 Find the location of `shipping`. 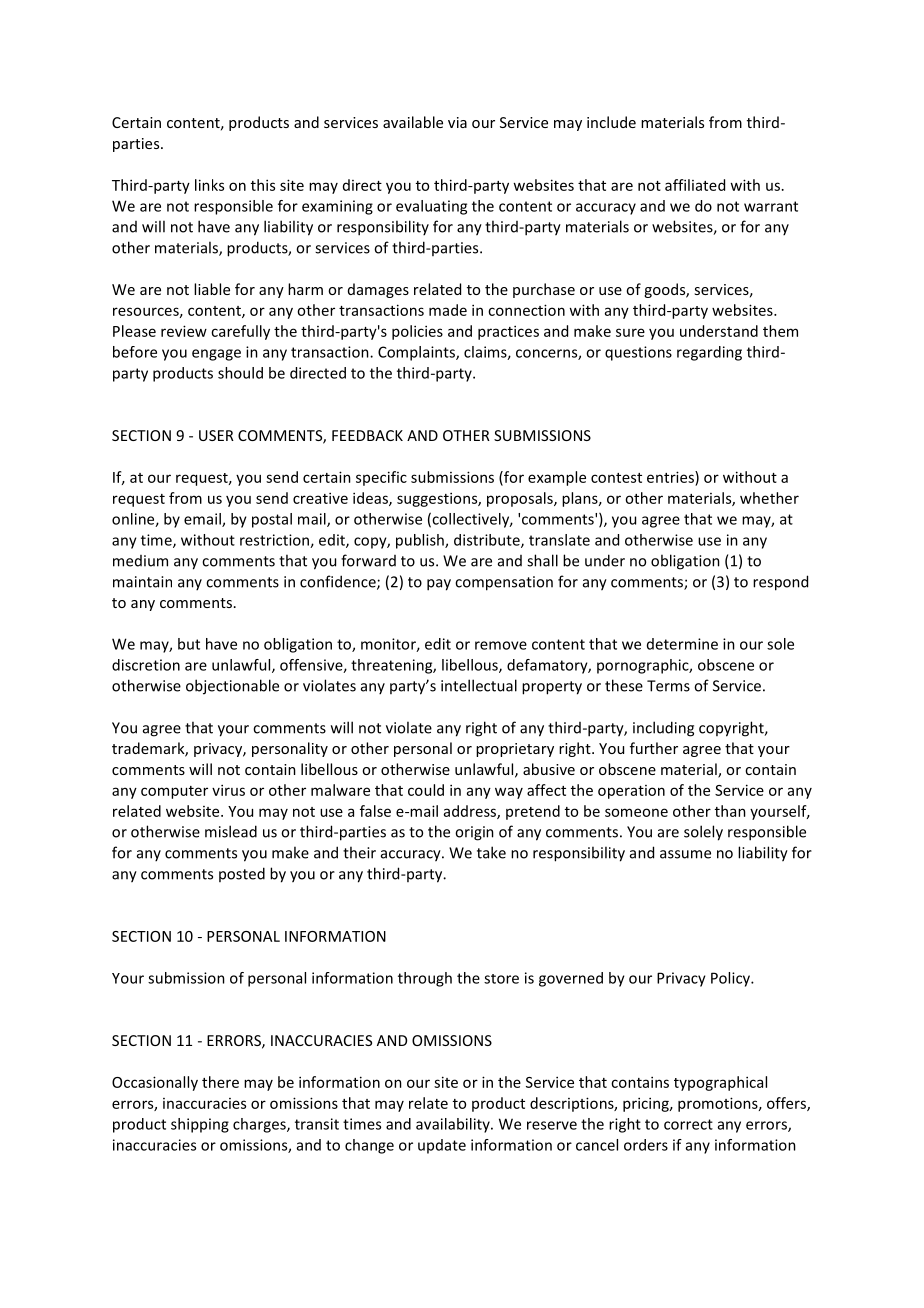

shipping is located at coordinates (200, 1125).
